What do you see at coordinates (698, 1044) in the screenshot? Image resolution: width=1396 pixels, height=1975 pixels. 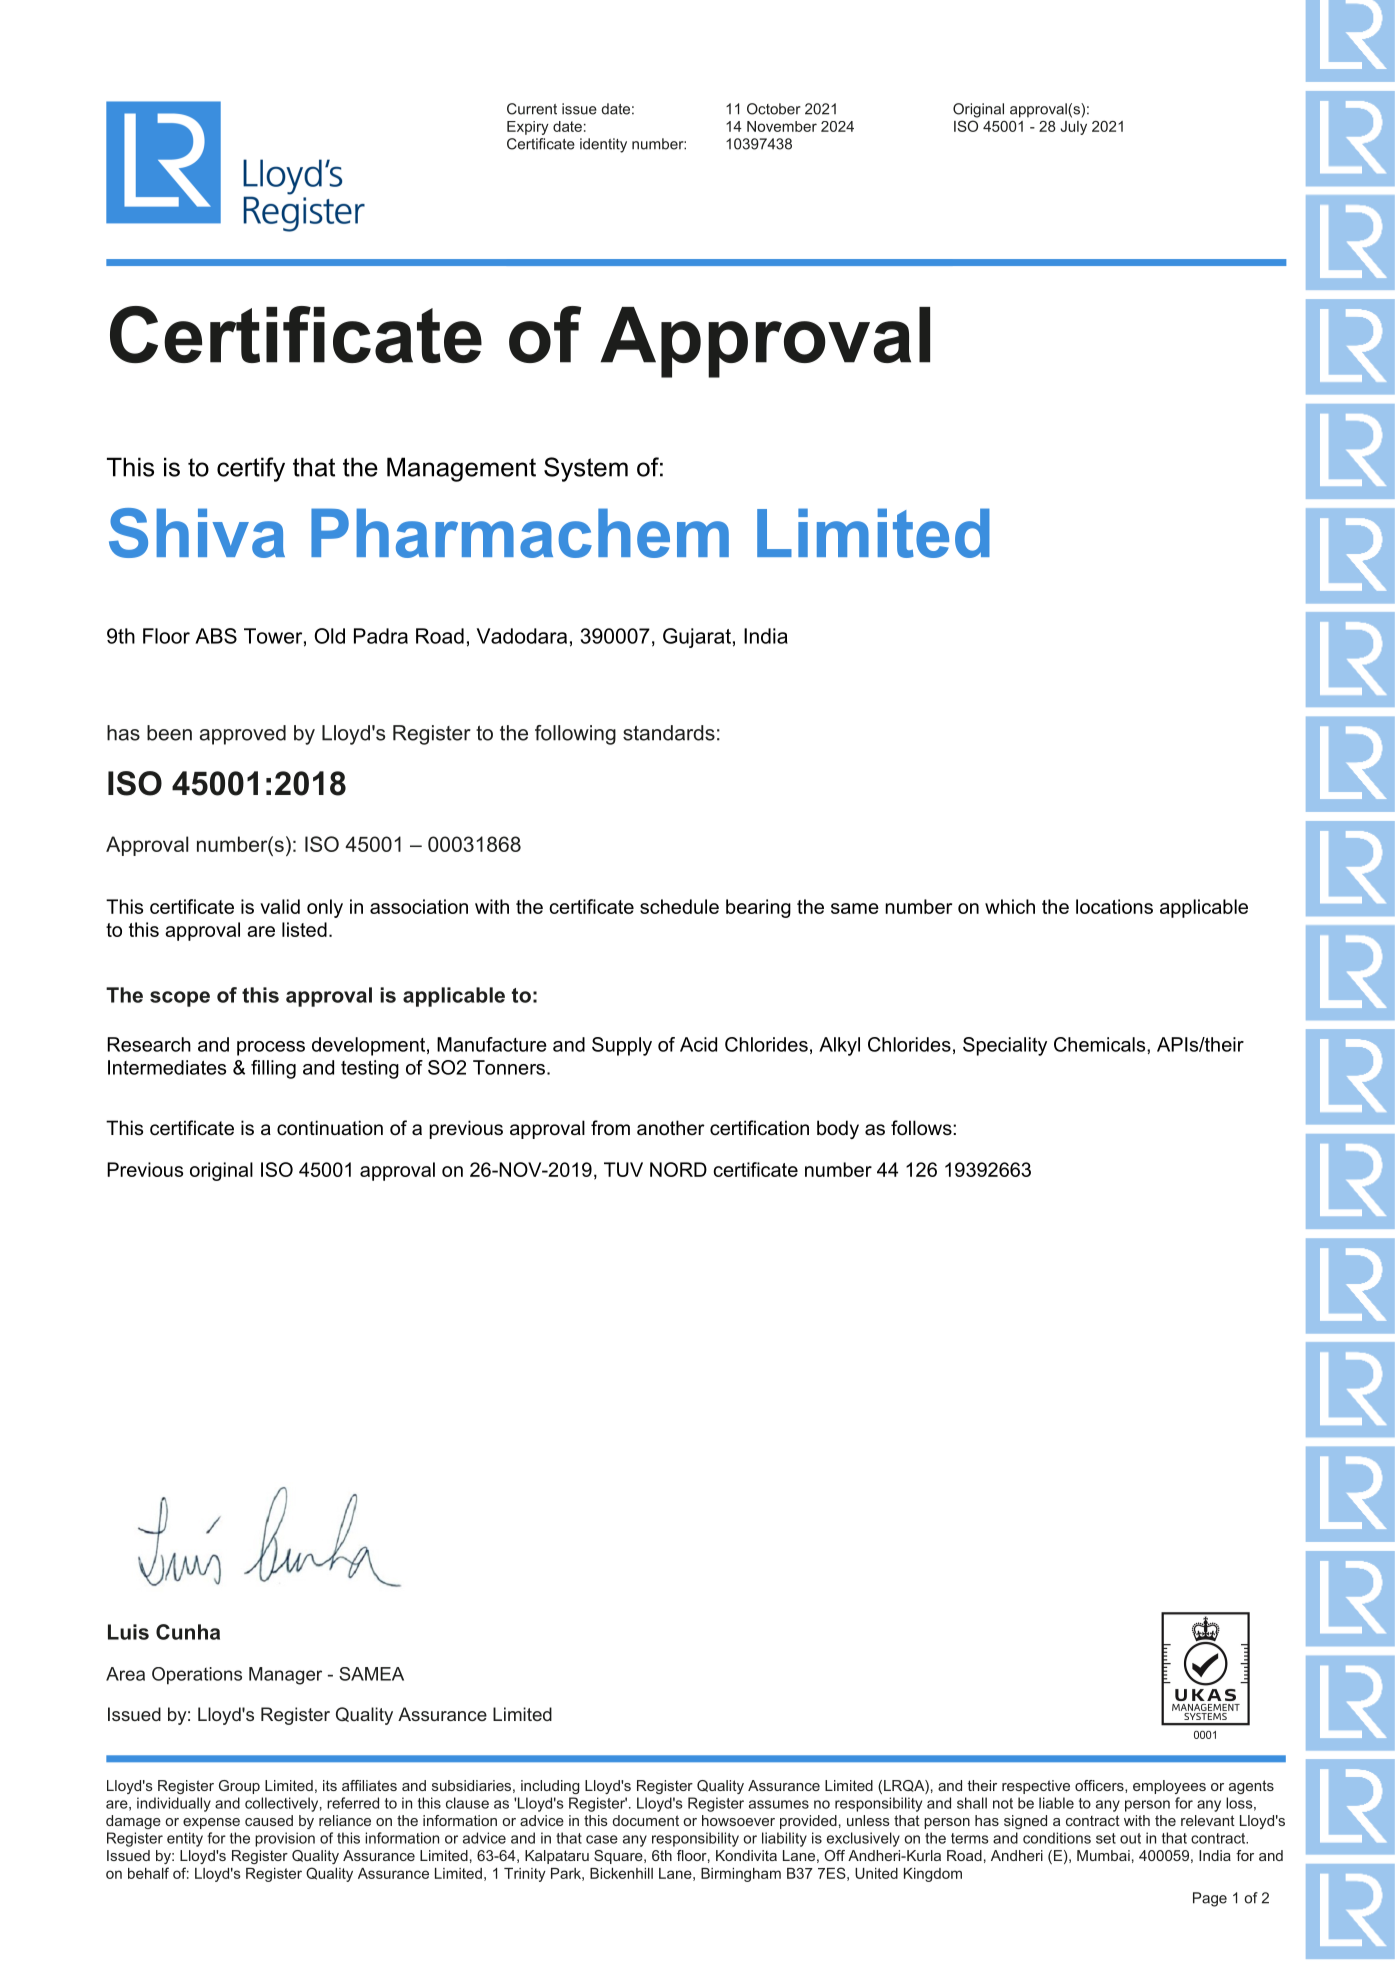 I see `Acid` at bounding box center [698, 1044].
